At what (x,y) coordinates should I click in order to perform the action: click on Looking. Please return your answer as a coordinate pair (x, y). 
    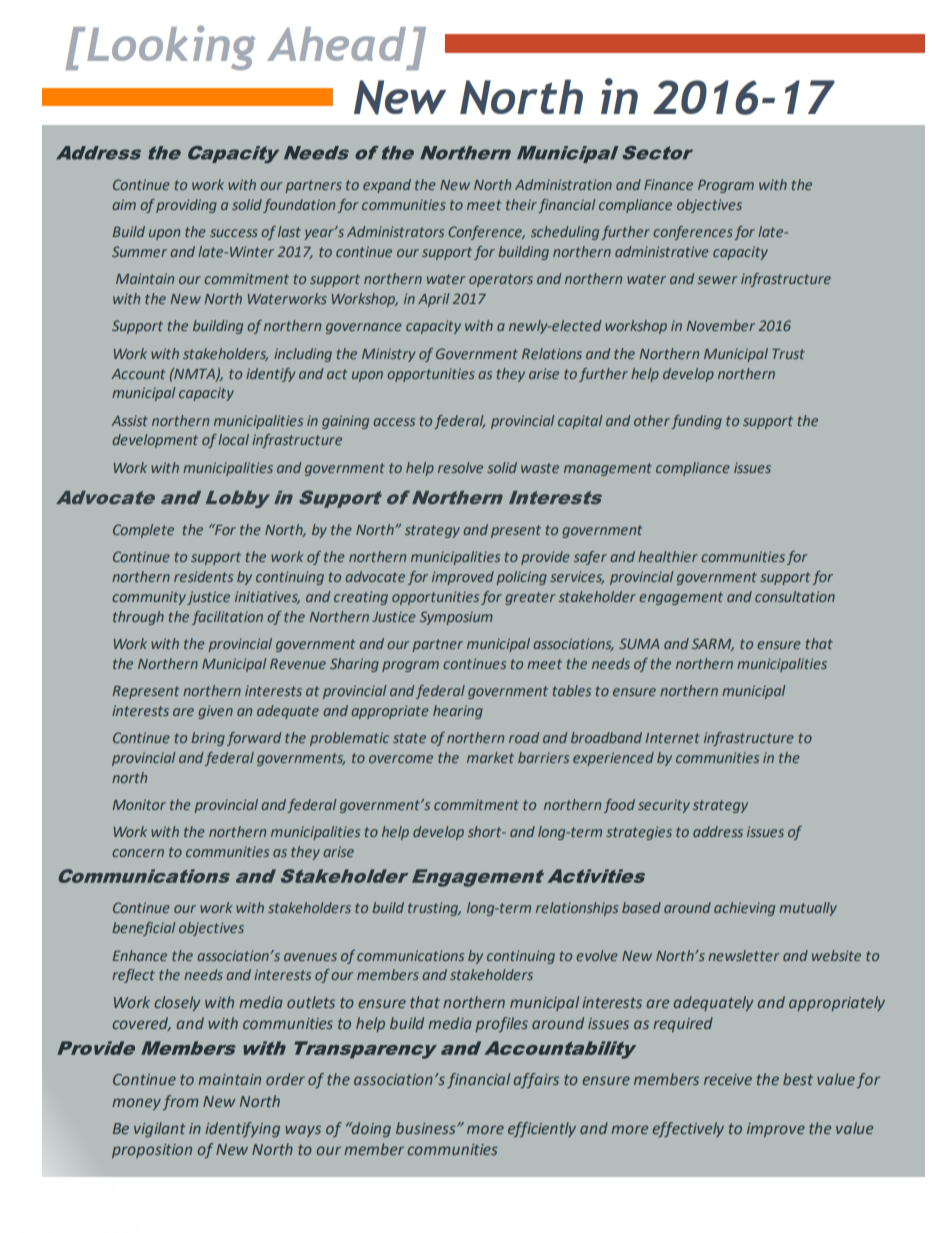
    Looking at the image, I should click on (170, 47).
